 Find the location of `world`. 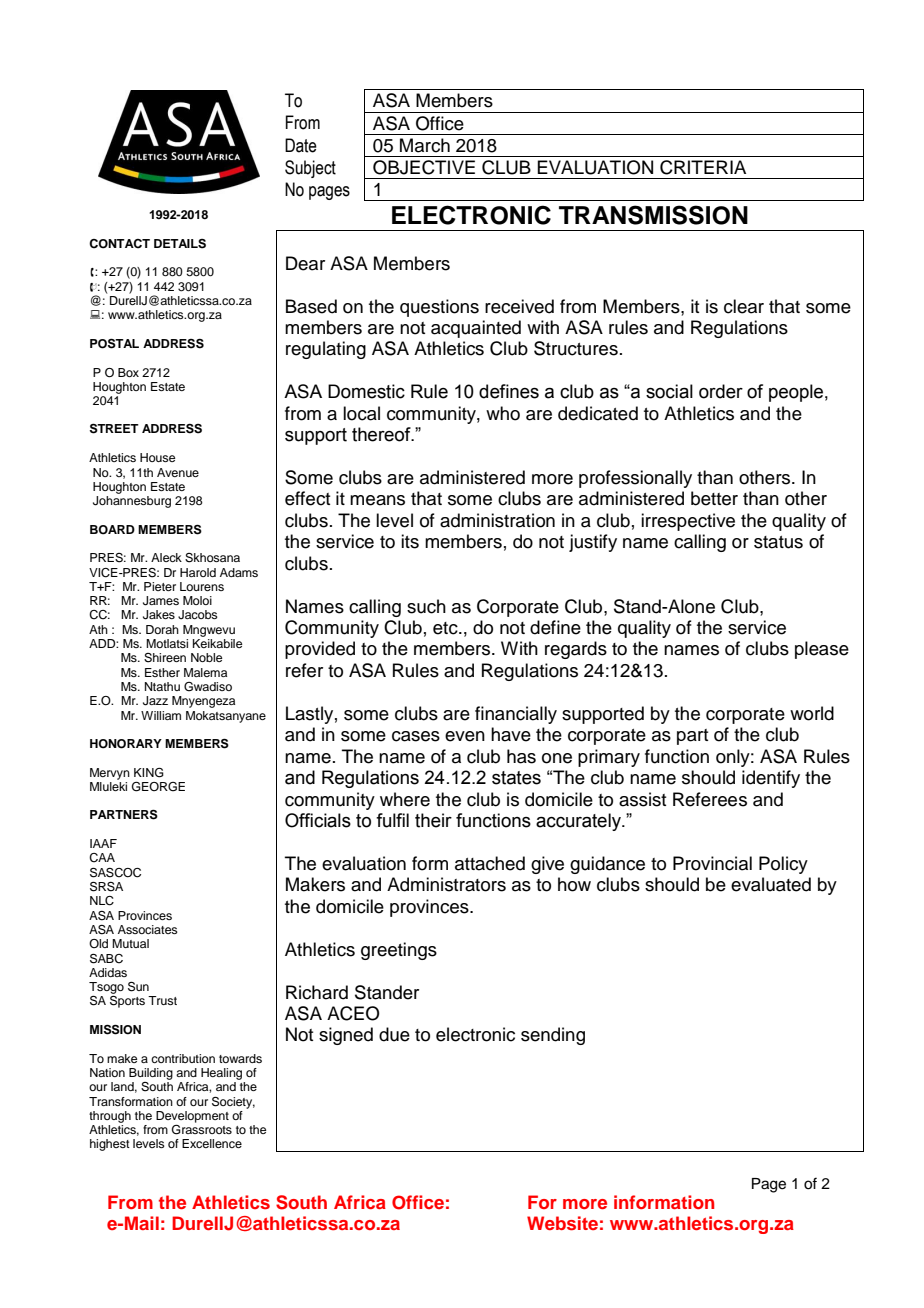

world is located at coordinates (812, 713).
